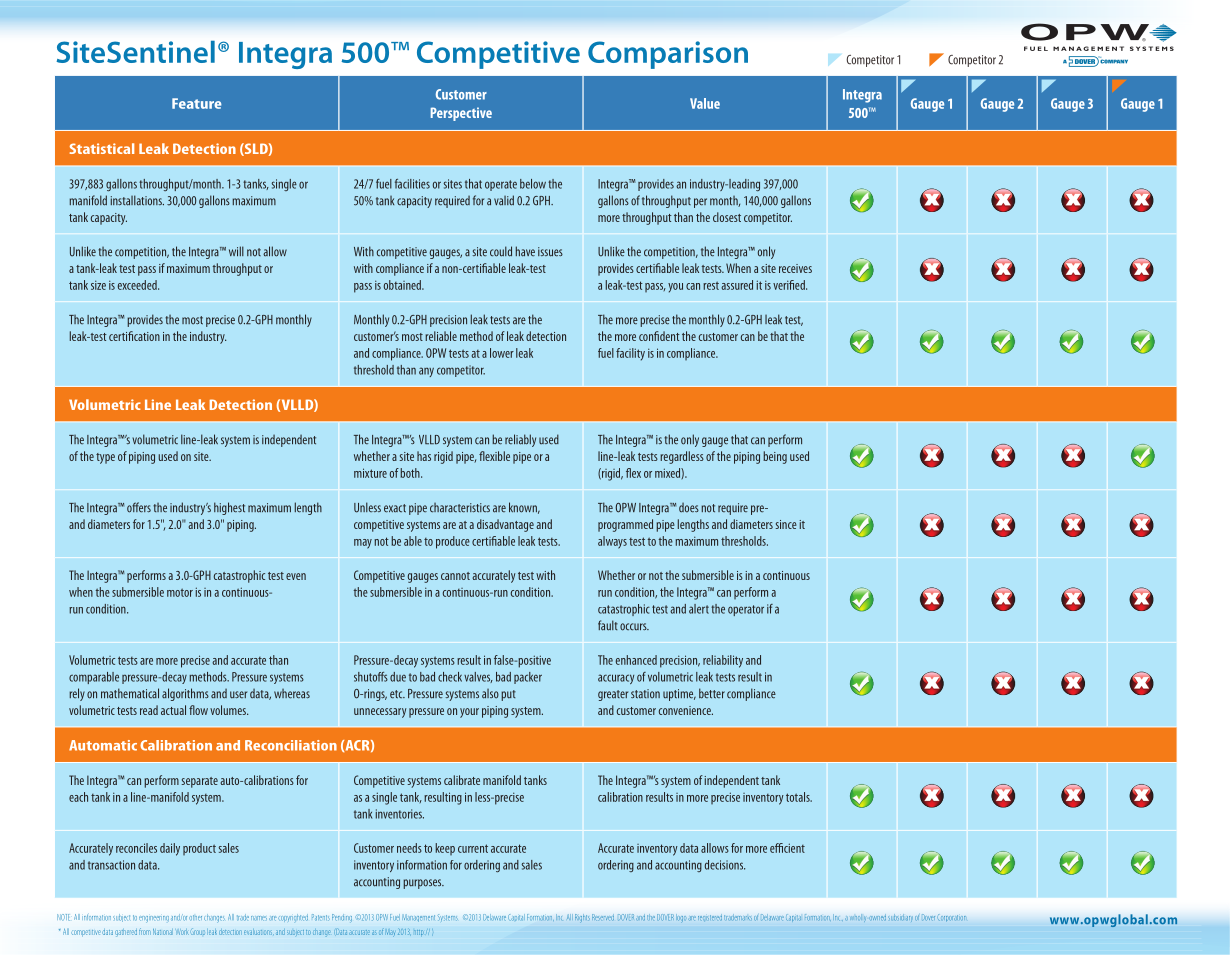 The height and width of the screenshot is (955, 1232). Describe the element at coordinates (490, 694) in the screenshot. I see `also` at that location.
